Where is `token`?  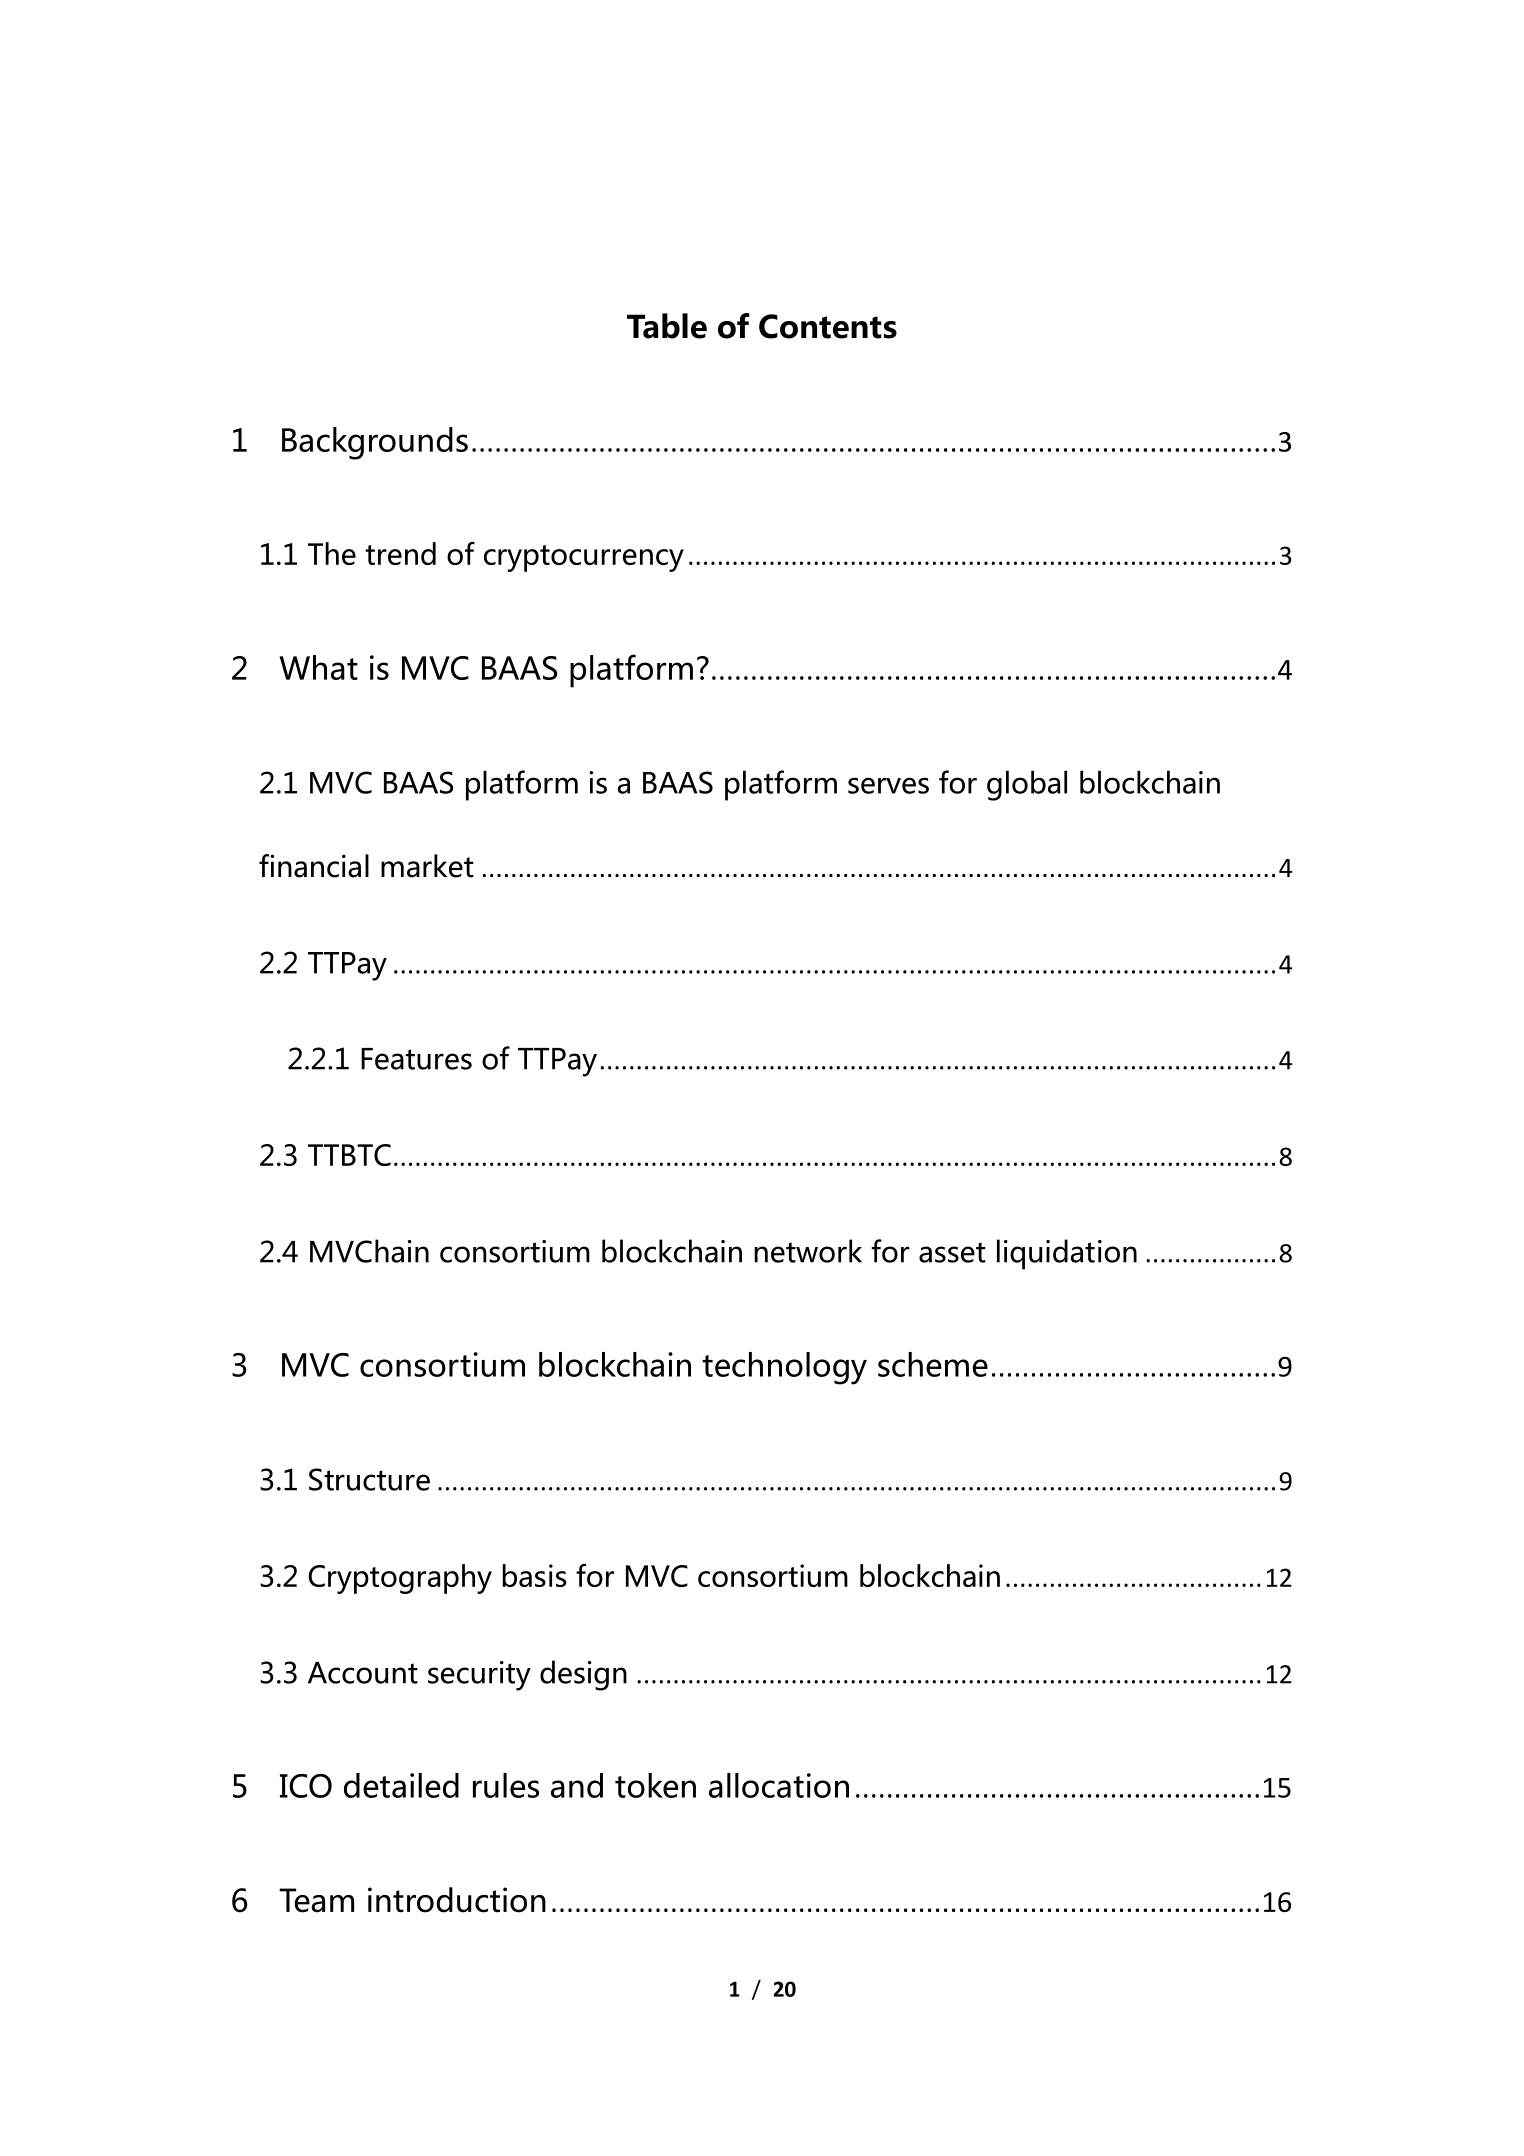
token is located at coordinates (655, 1785).
